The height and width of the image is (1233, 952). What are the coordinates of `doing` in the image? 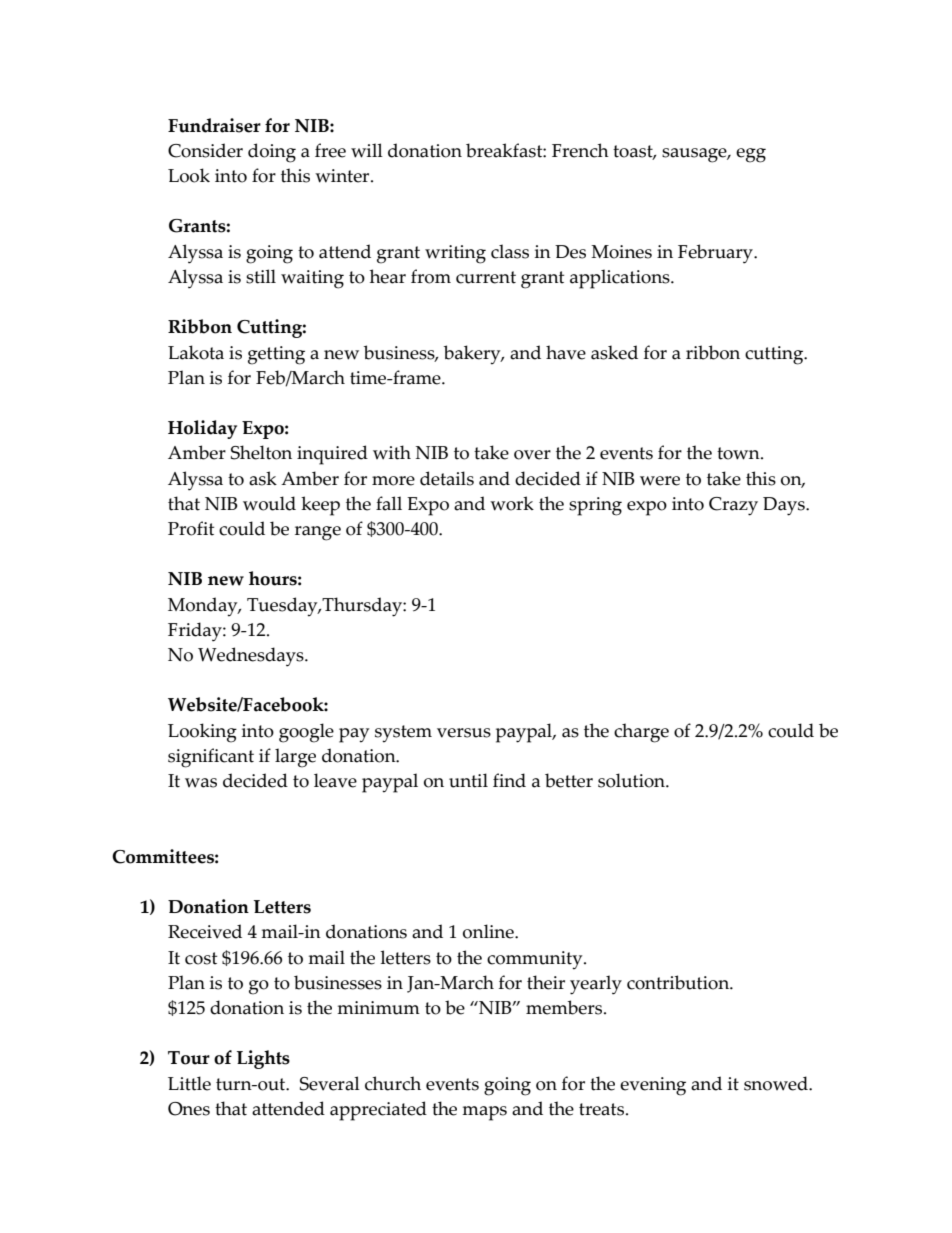 It's located at (272, 153).
